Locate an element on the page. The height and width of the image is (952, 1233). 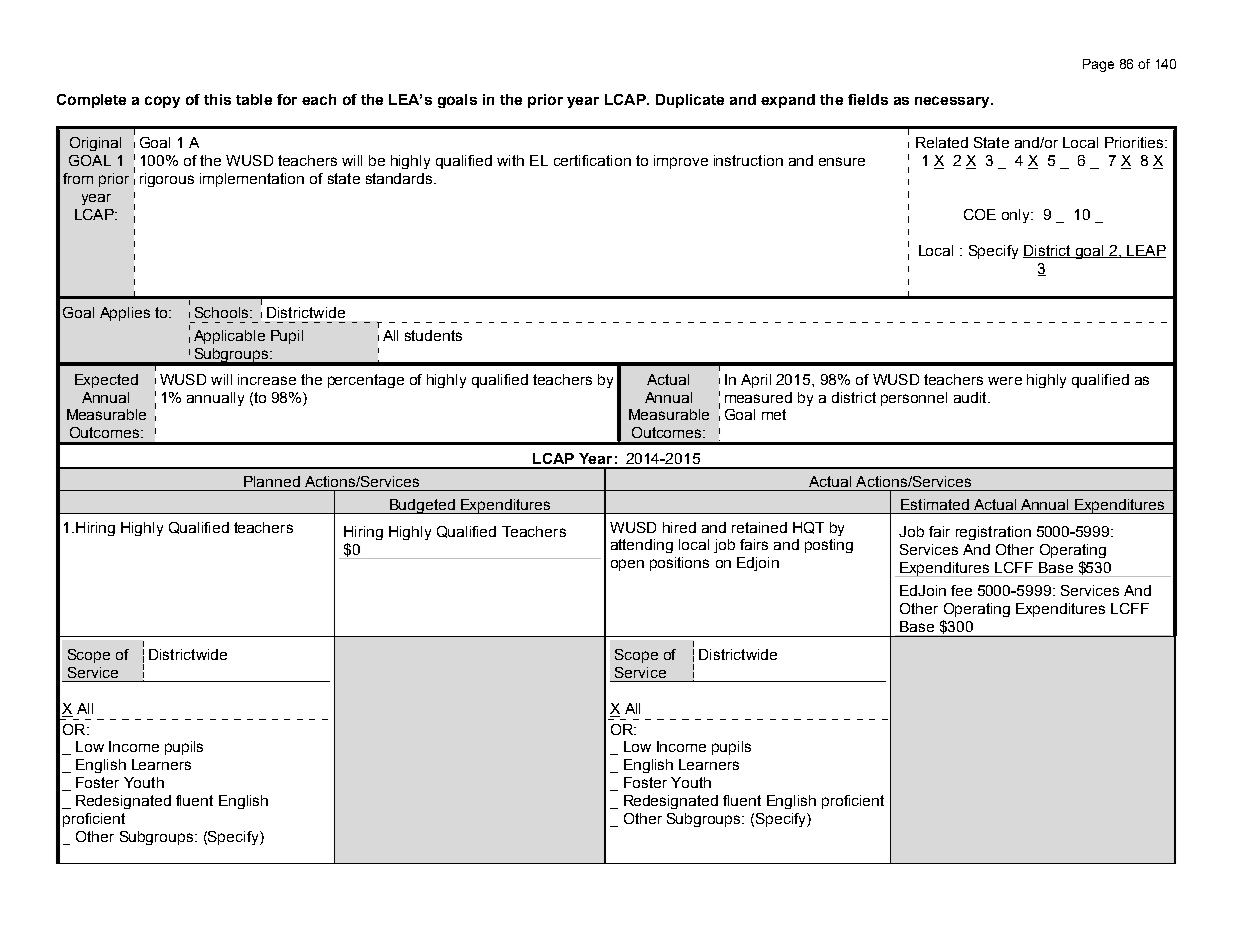
Budgeted is located at coordinates (422, 506).
